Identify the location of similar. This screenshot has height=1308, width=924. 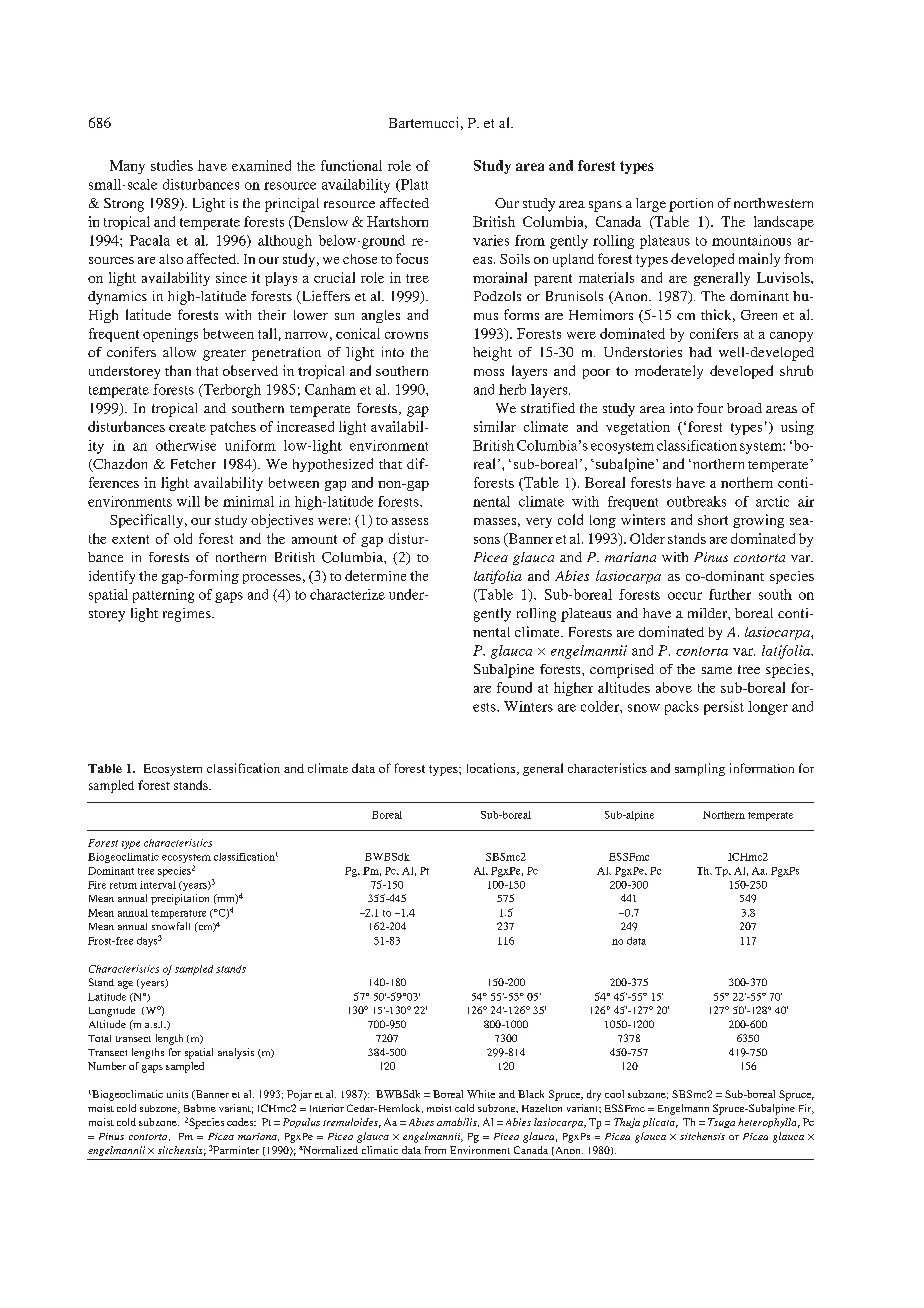
(495, 426).
